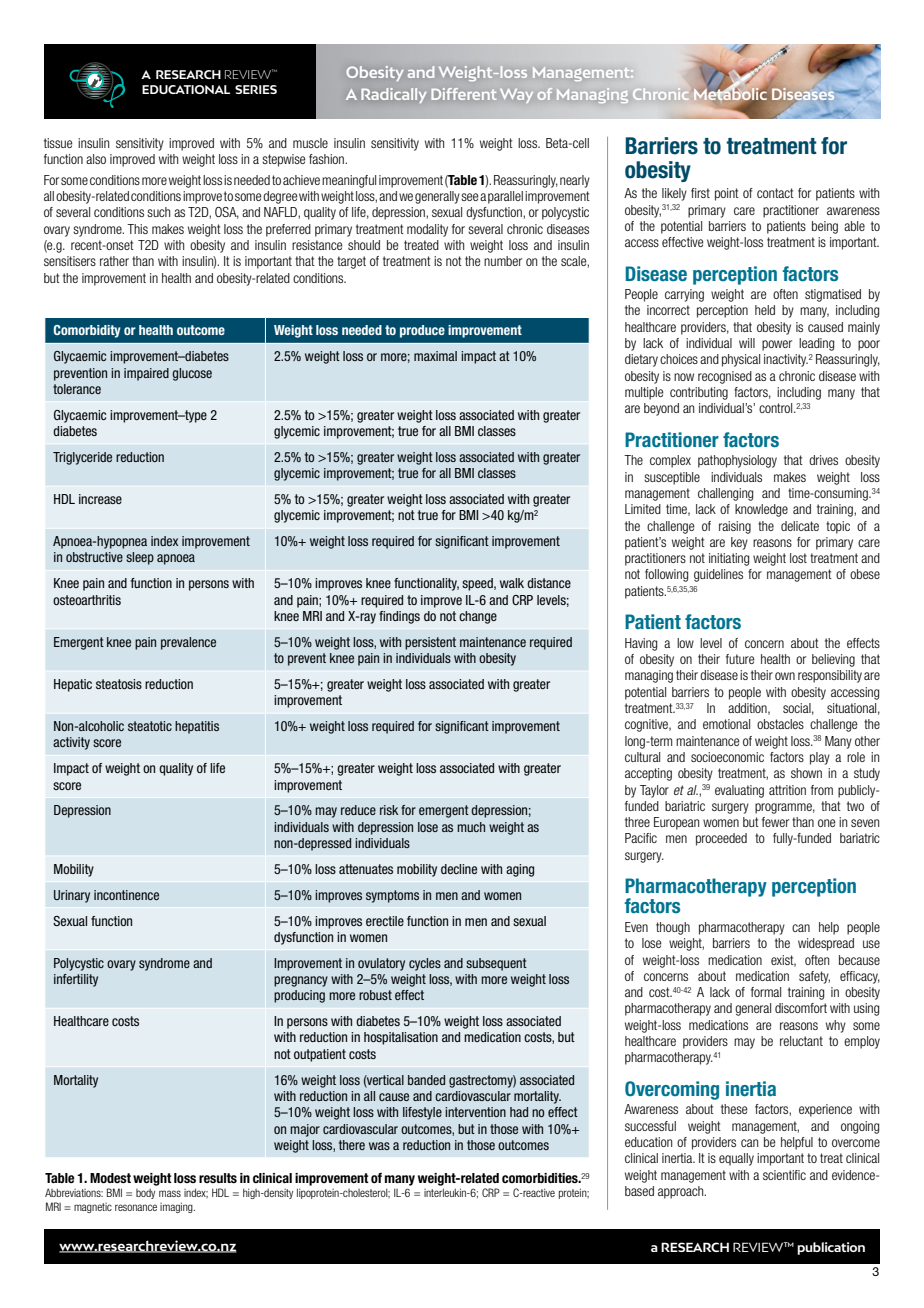 Image resolution: width=924 pixels, height=1308 pixels. Describe the element at coordinates (826, 944) in the screenshot. I see `widespread` at that location.
